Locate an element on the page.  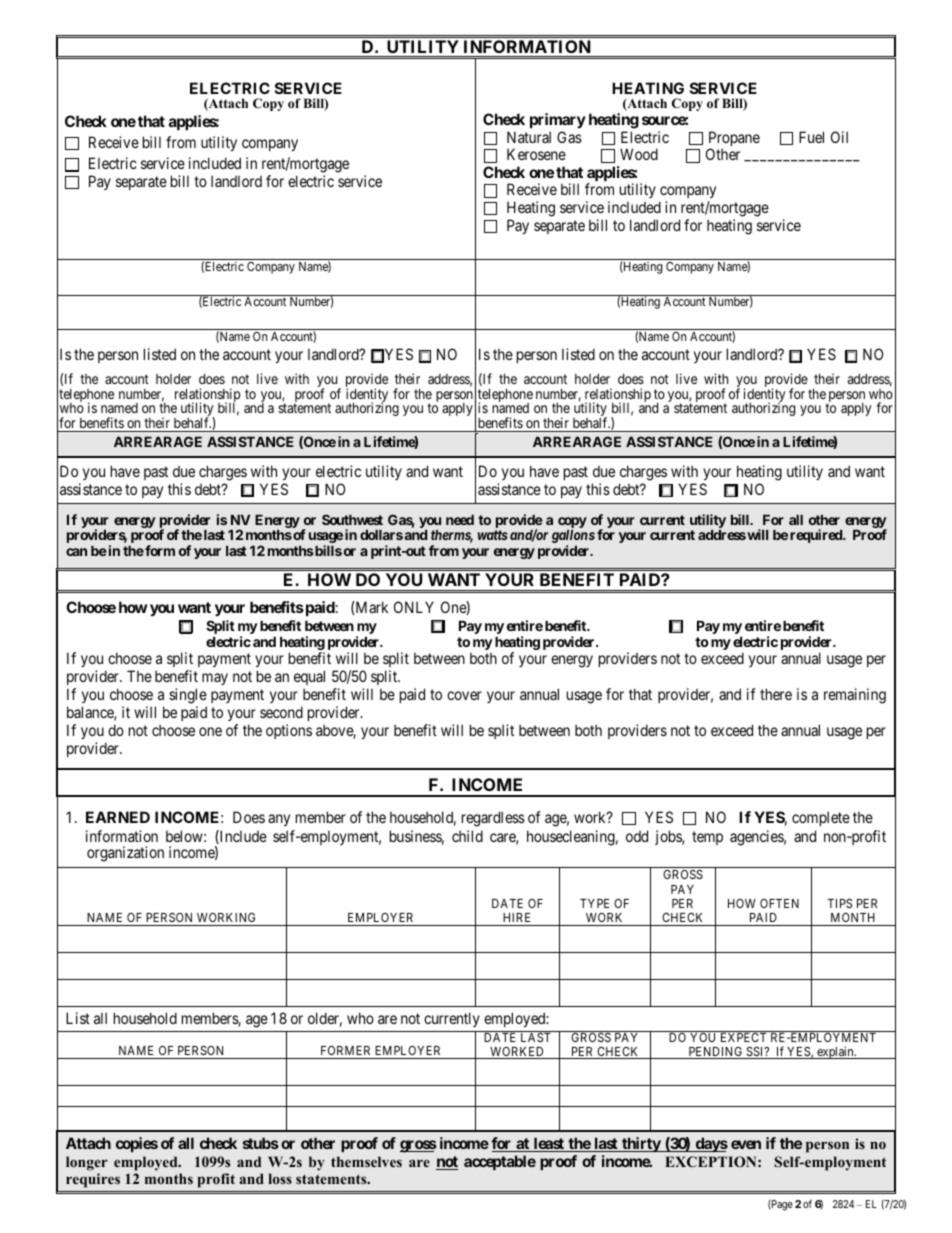
Kerosene is located at coordinates (536, 154).
